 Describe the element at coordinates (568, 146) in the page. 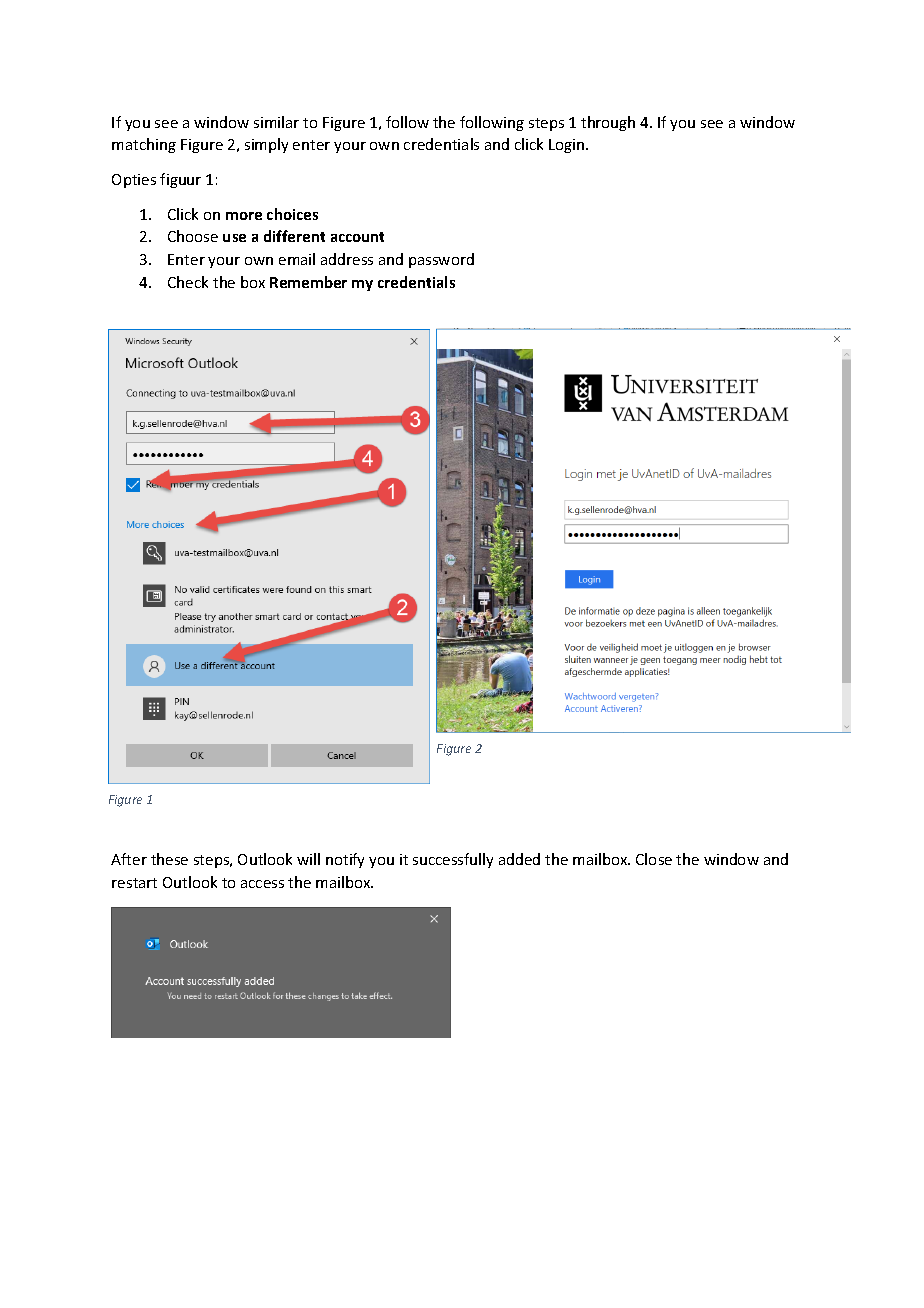

I see `Login` at that location.
